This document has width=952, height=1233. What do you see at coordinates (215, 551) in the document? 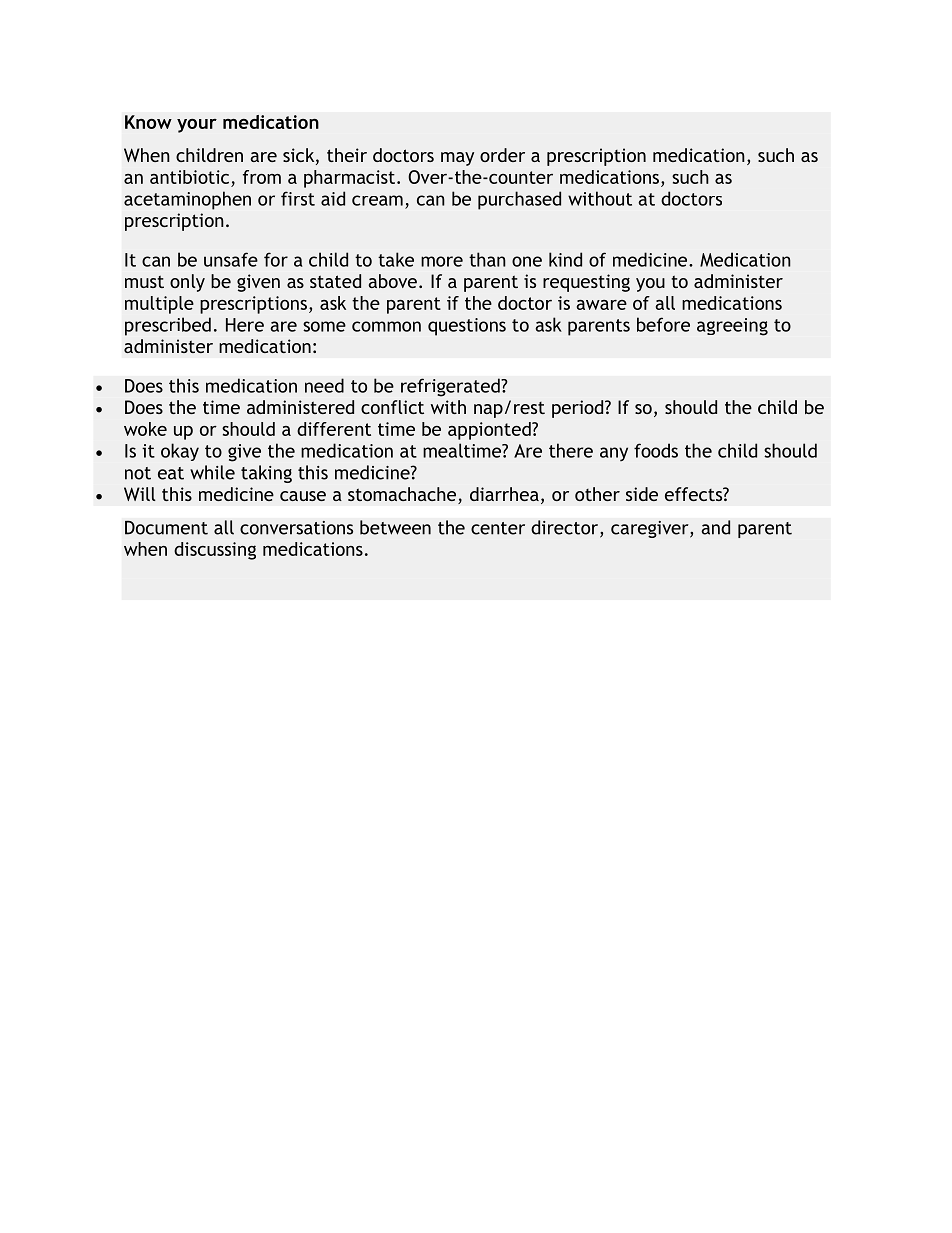
I see `discussing` at bounding box center [215, 551].
